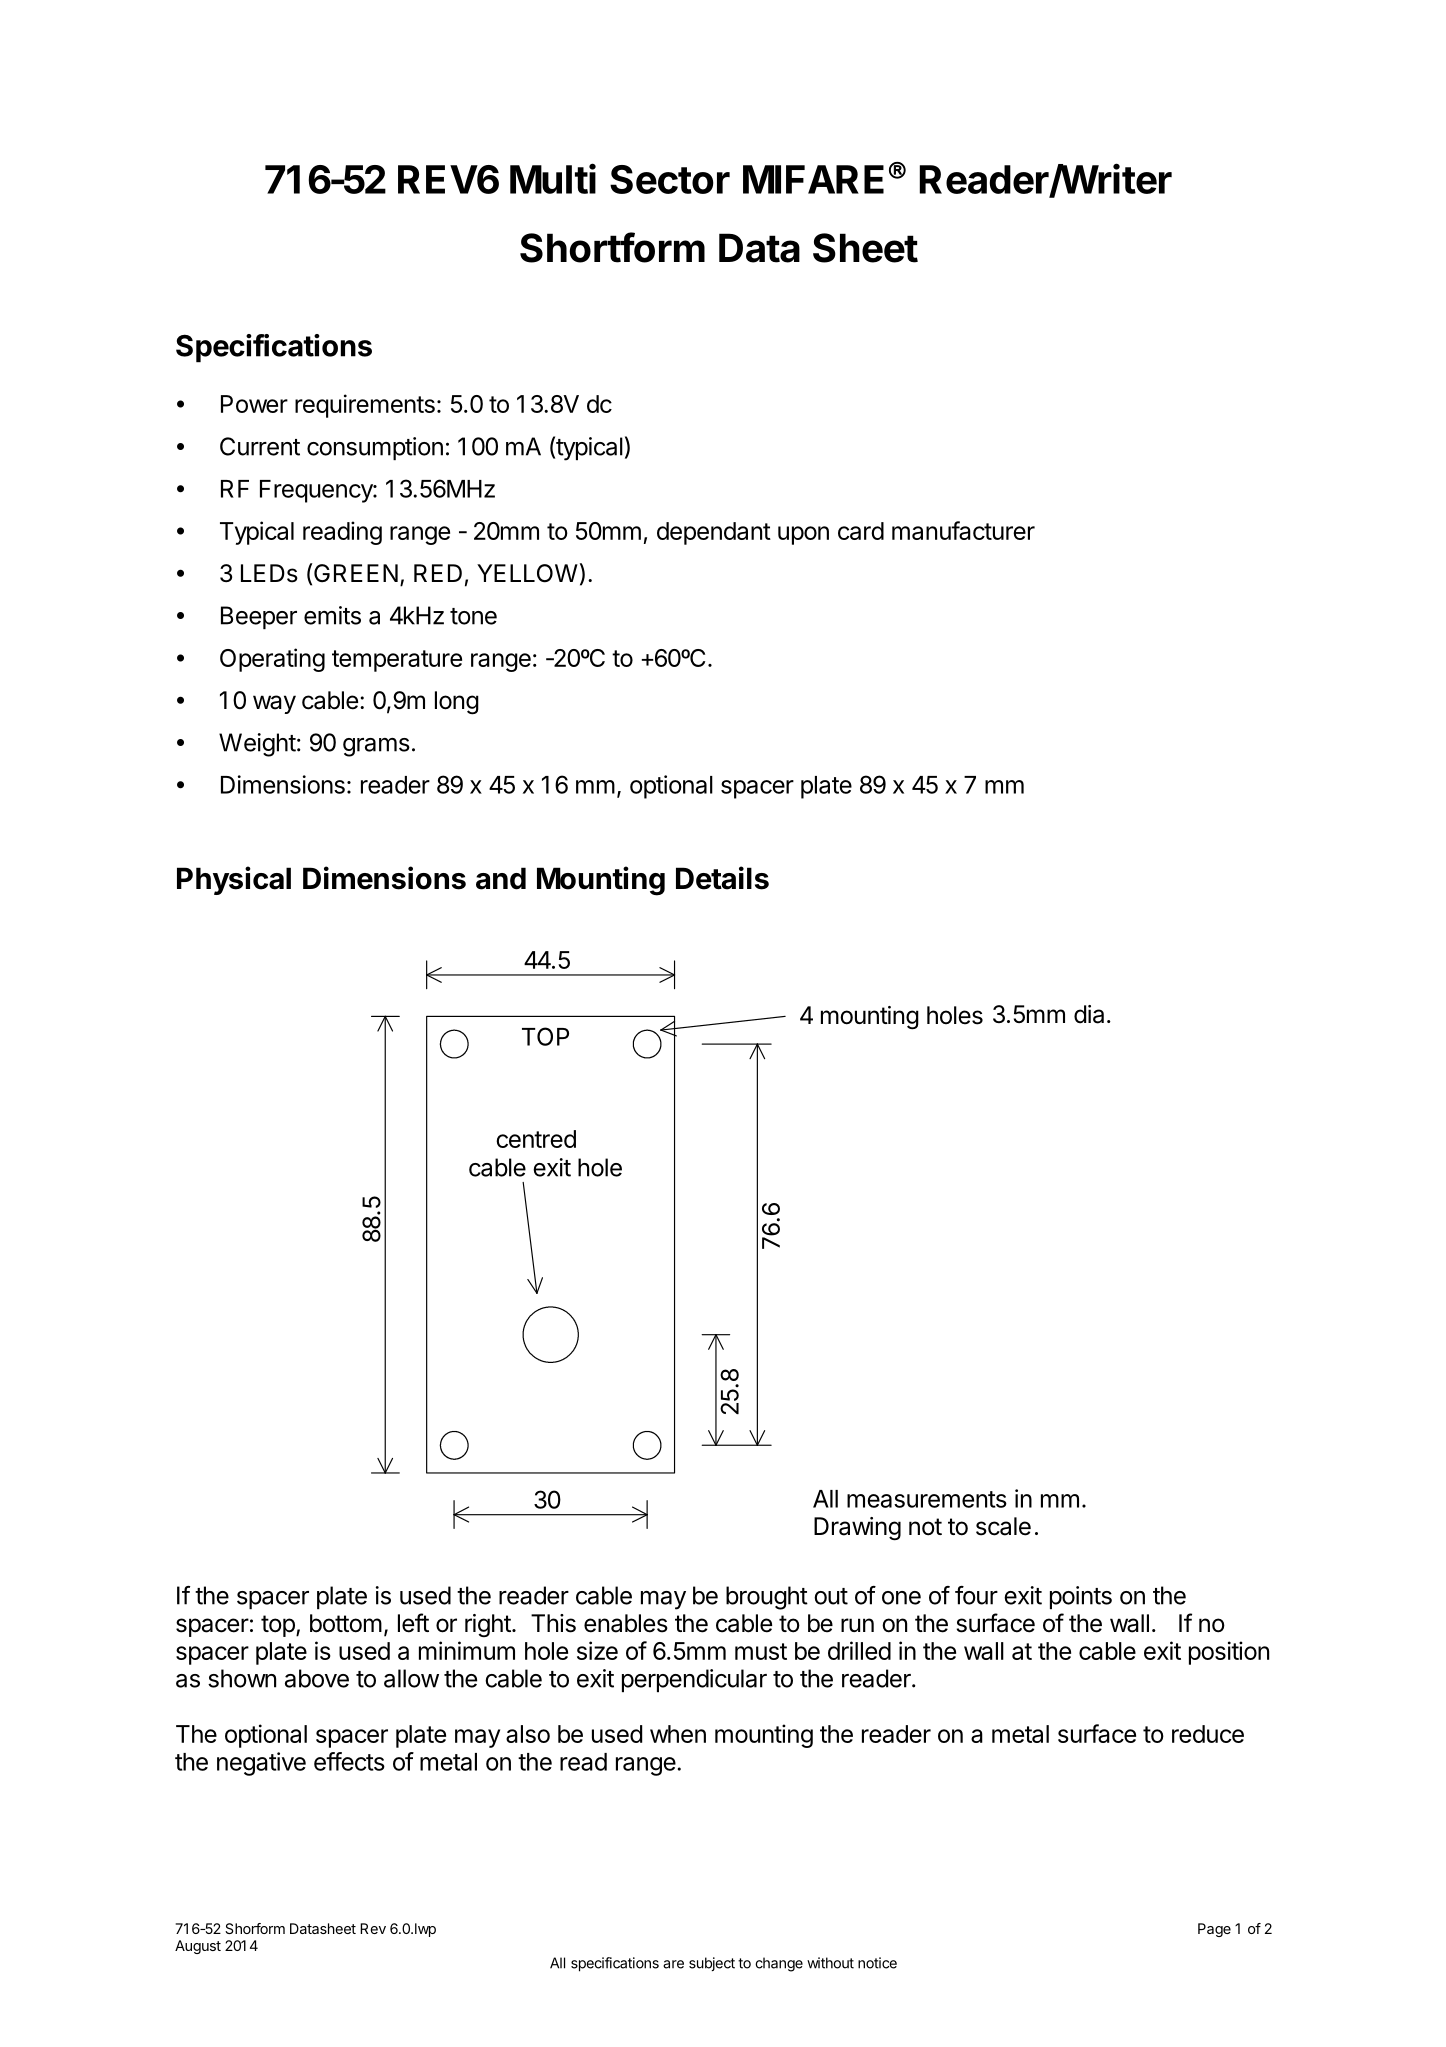 This image has width=1446, height=2047. Describe the element at coordinates (346, 1623) in the image. I see `bottom` at that location.
